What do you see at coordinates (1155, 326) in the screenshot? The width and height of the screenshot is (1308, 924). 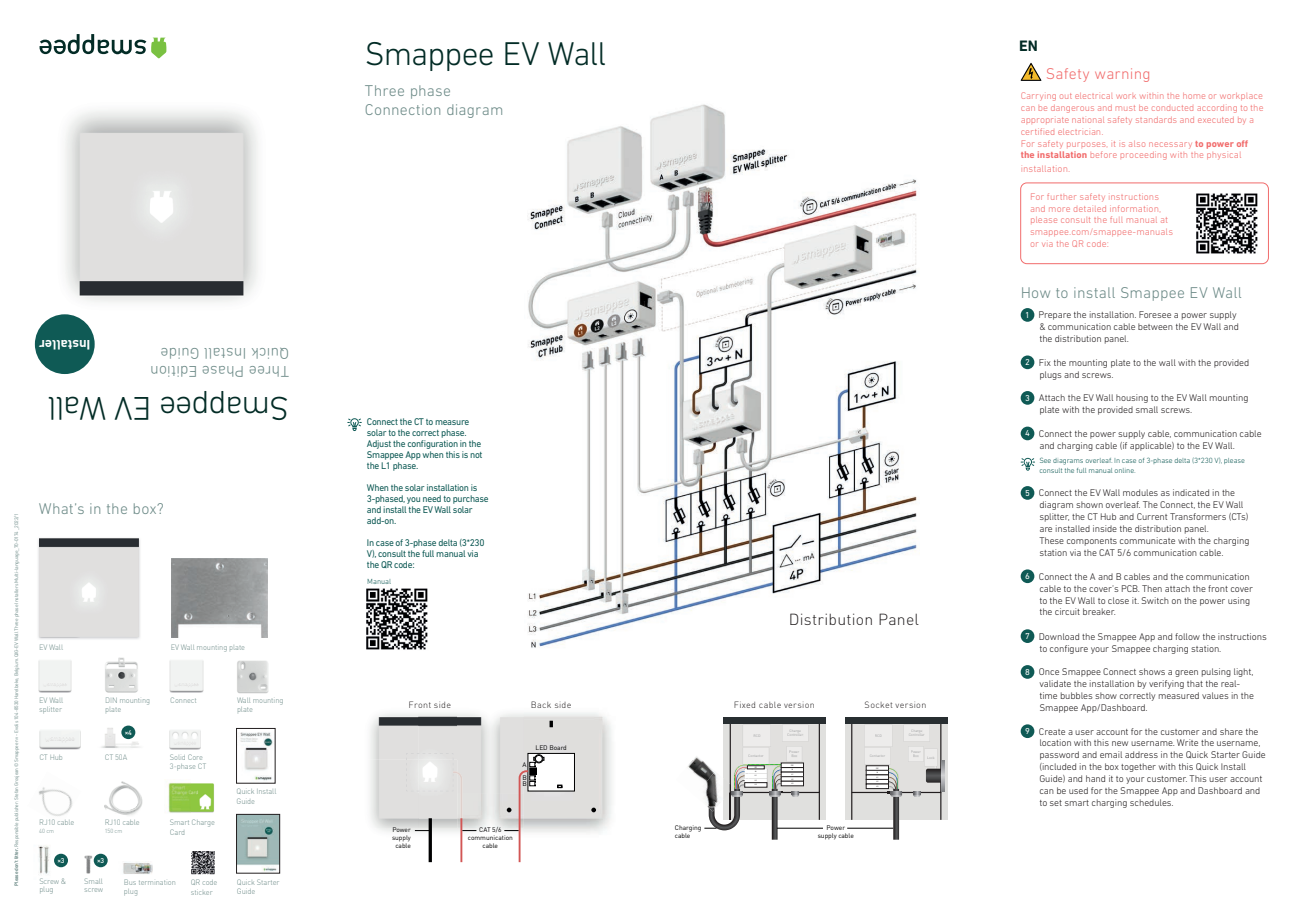 I see `between` at bounding box center [1155, 326].
